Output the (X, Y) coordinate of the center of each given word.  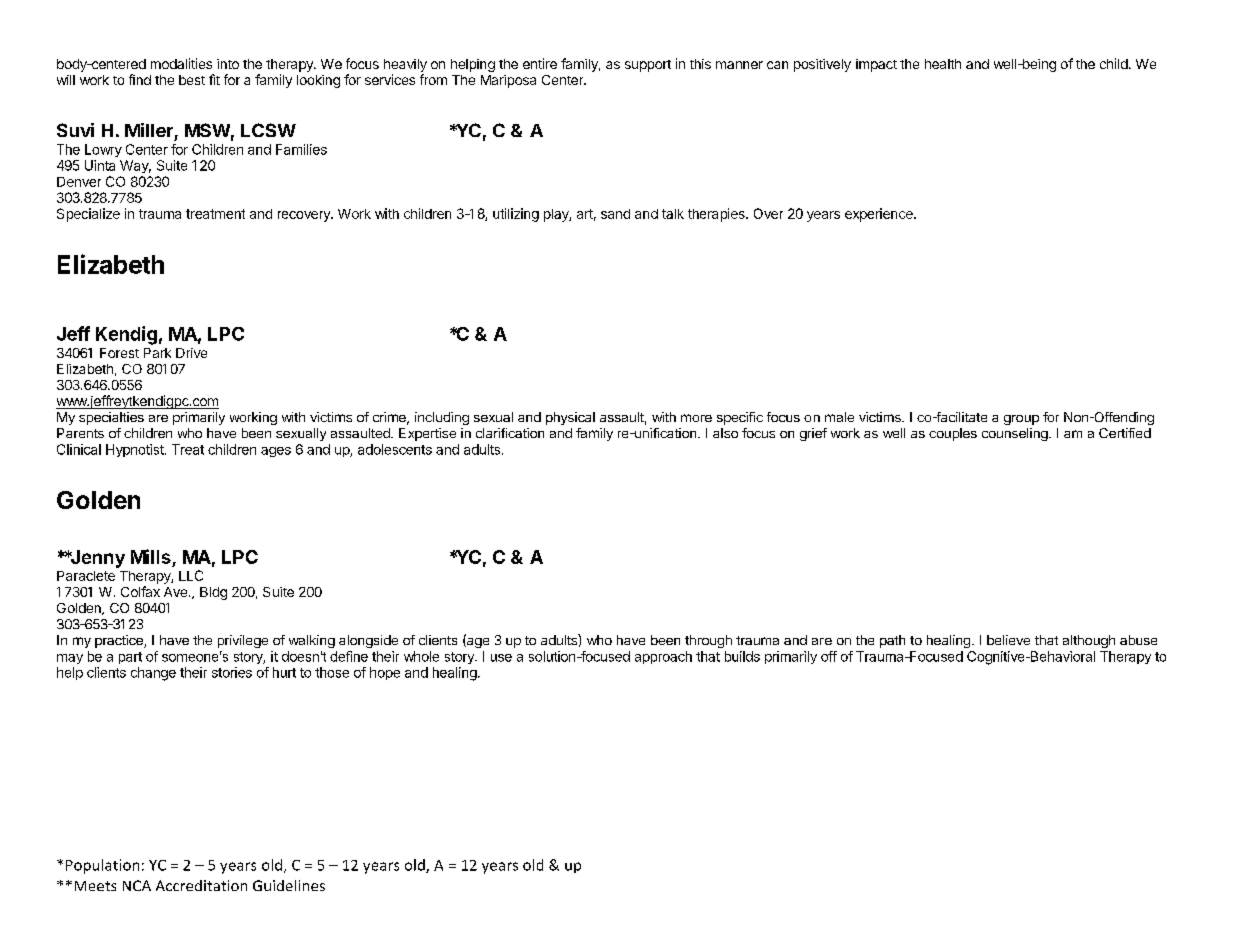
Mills (151, 556)
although (1089, 641)
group (1021, 420)
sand (615, 214)
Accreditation (201, 885)
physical (570, 418)
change (153, 674)
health (943, 64)
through (708, 641)
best (192, 80)
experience (880, 215)
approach (663, 657)
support (648, 66)
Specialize (88, 215)
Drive (191, 353)
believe (1008, 640)
